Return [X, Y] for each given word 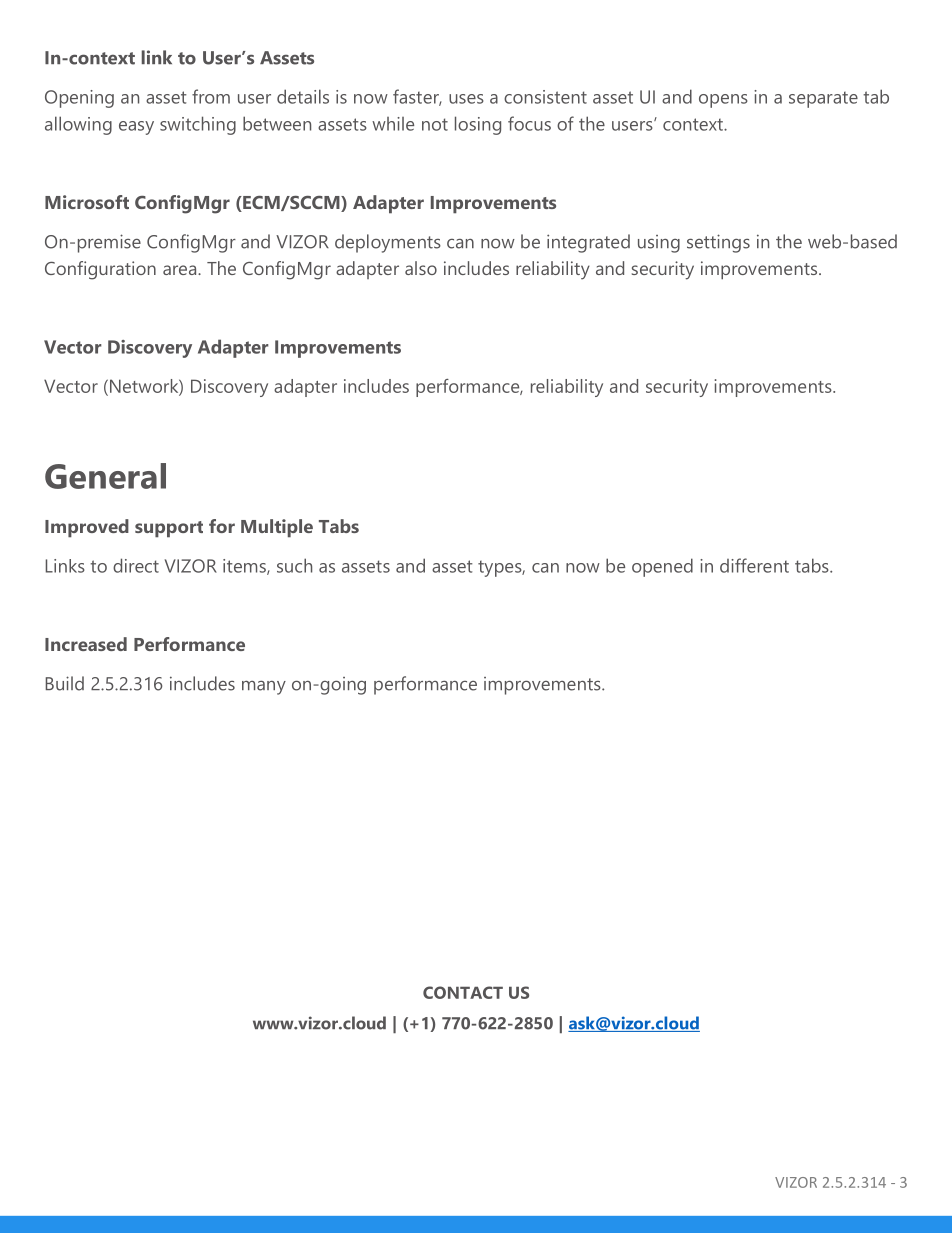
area [181, 270]
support [169, 529]
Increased [86, 644]
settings [718, 243]
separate [823, 99]
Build [65, 683]
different [754, 565]
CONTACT [463, 992]
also [421, 268]
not [435, 124]
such [294, 565]
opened [662, 567]
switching [198, 125]
